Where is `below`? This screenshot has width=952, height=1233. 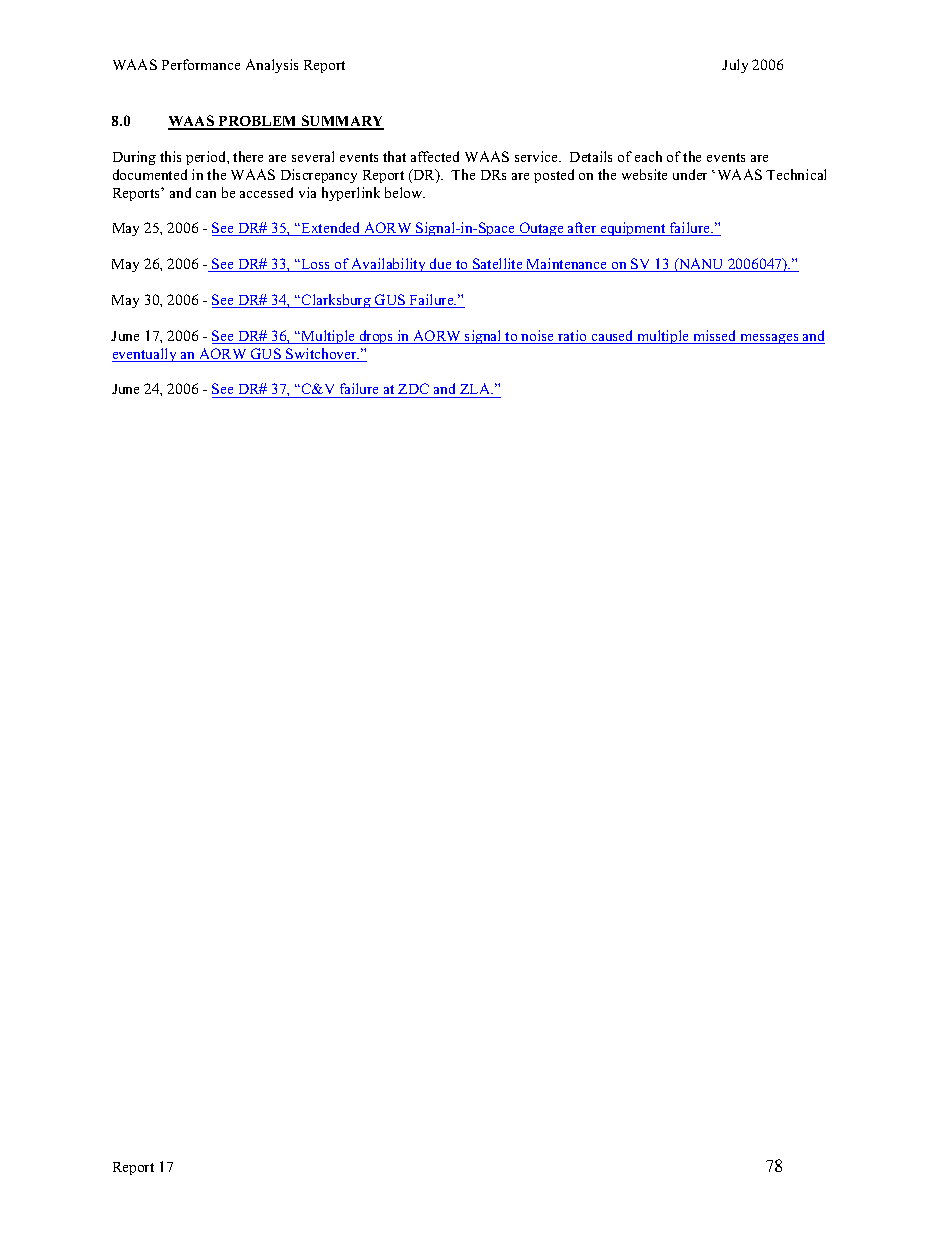
below is located at coordinates (405, 192).
